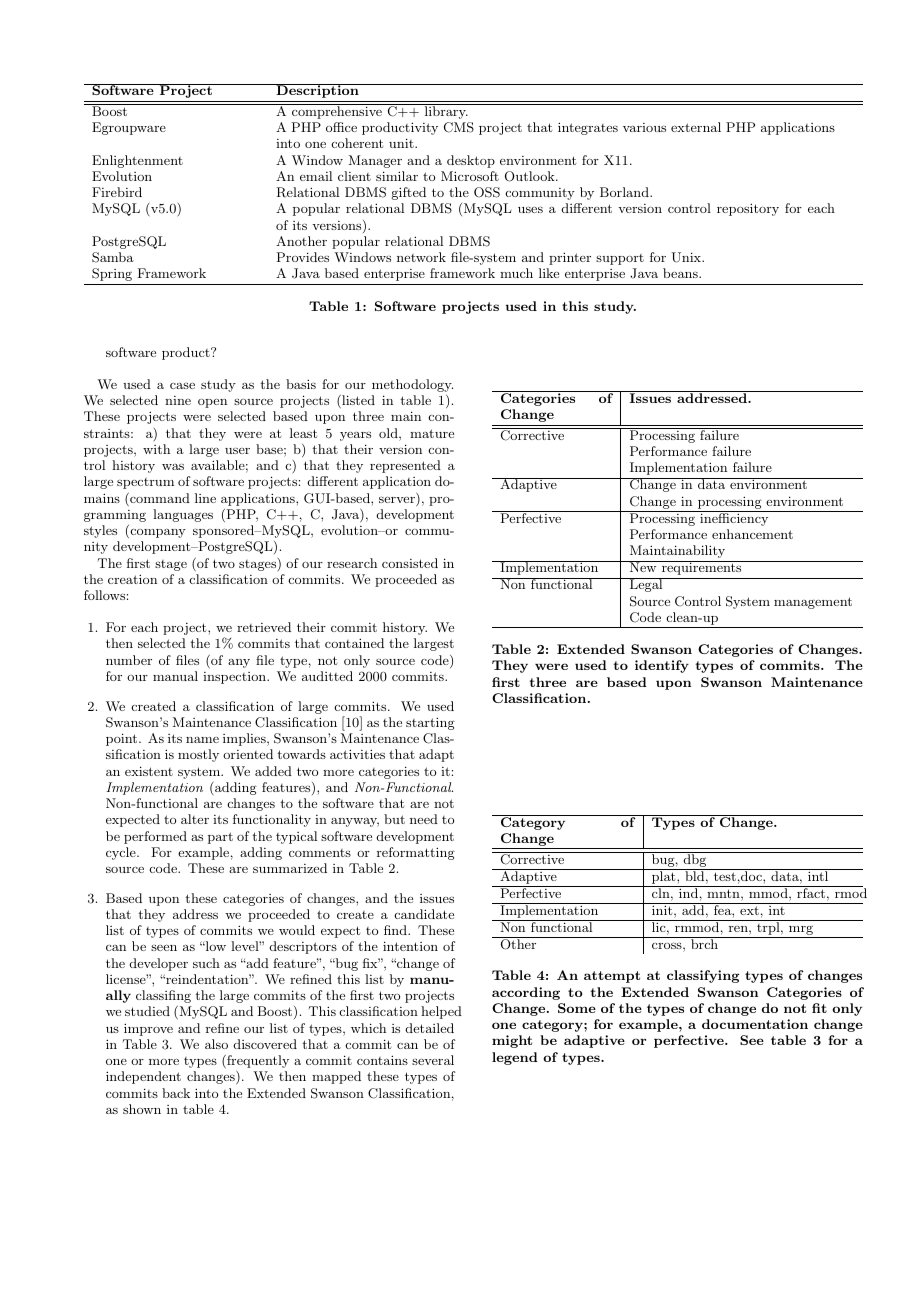  What do you see at coordinates (137, 161) in the document?
I see `Enlightenment` at bounding box center [137, 161].
